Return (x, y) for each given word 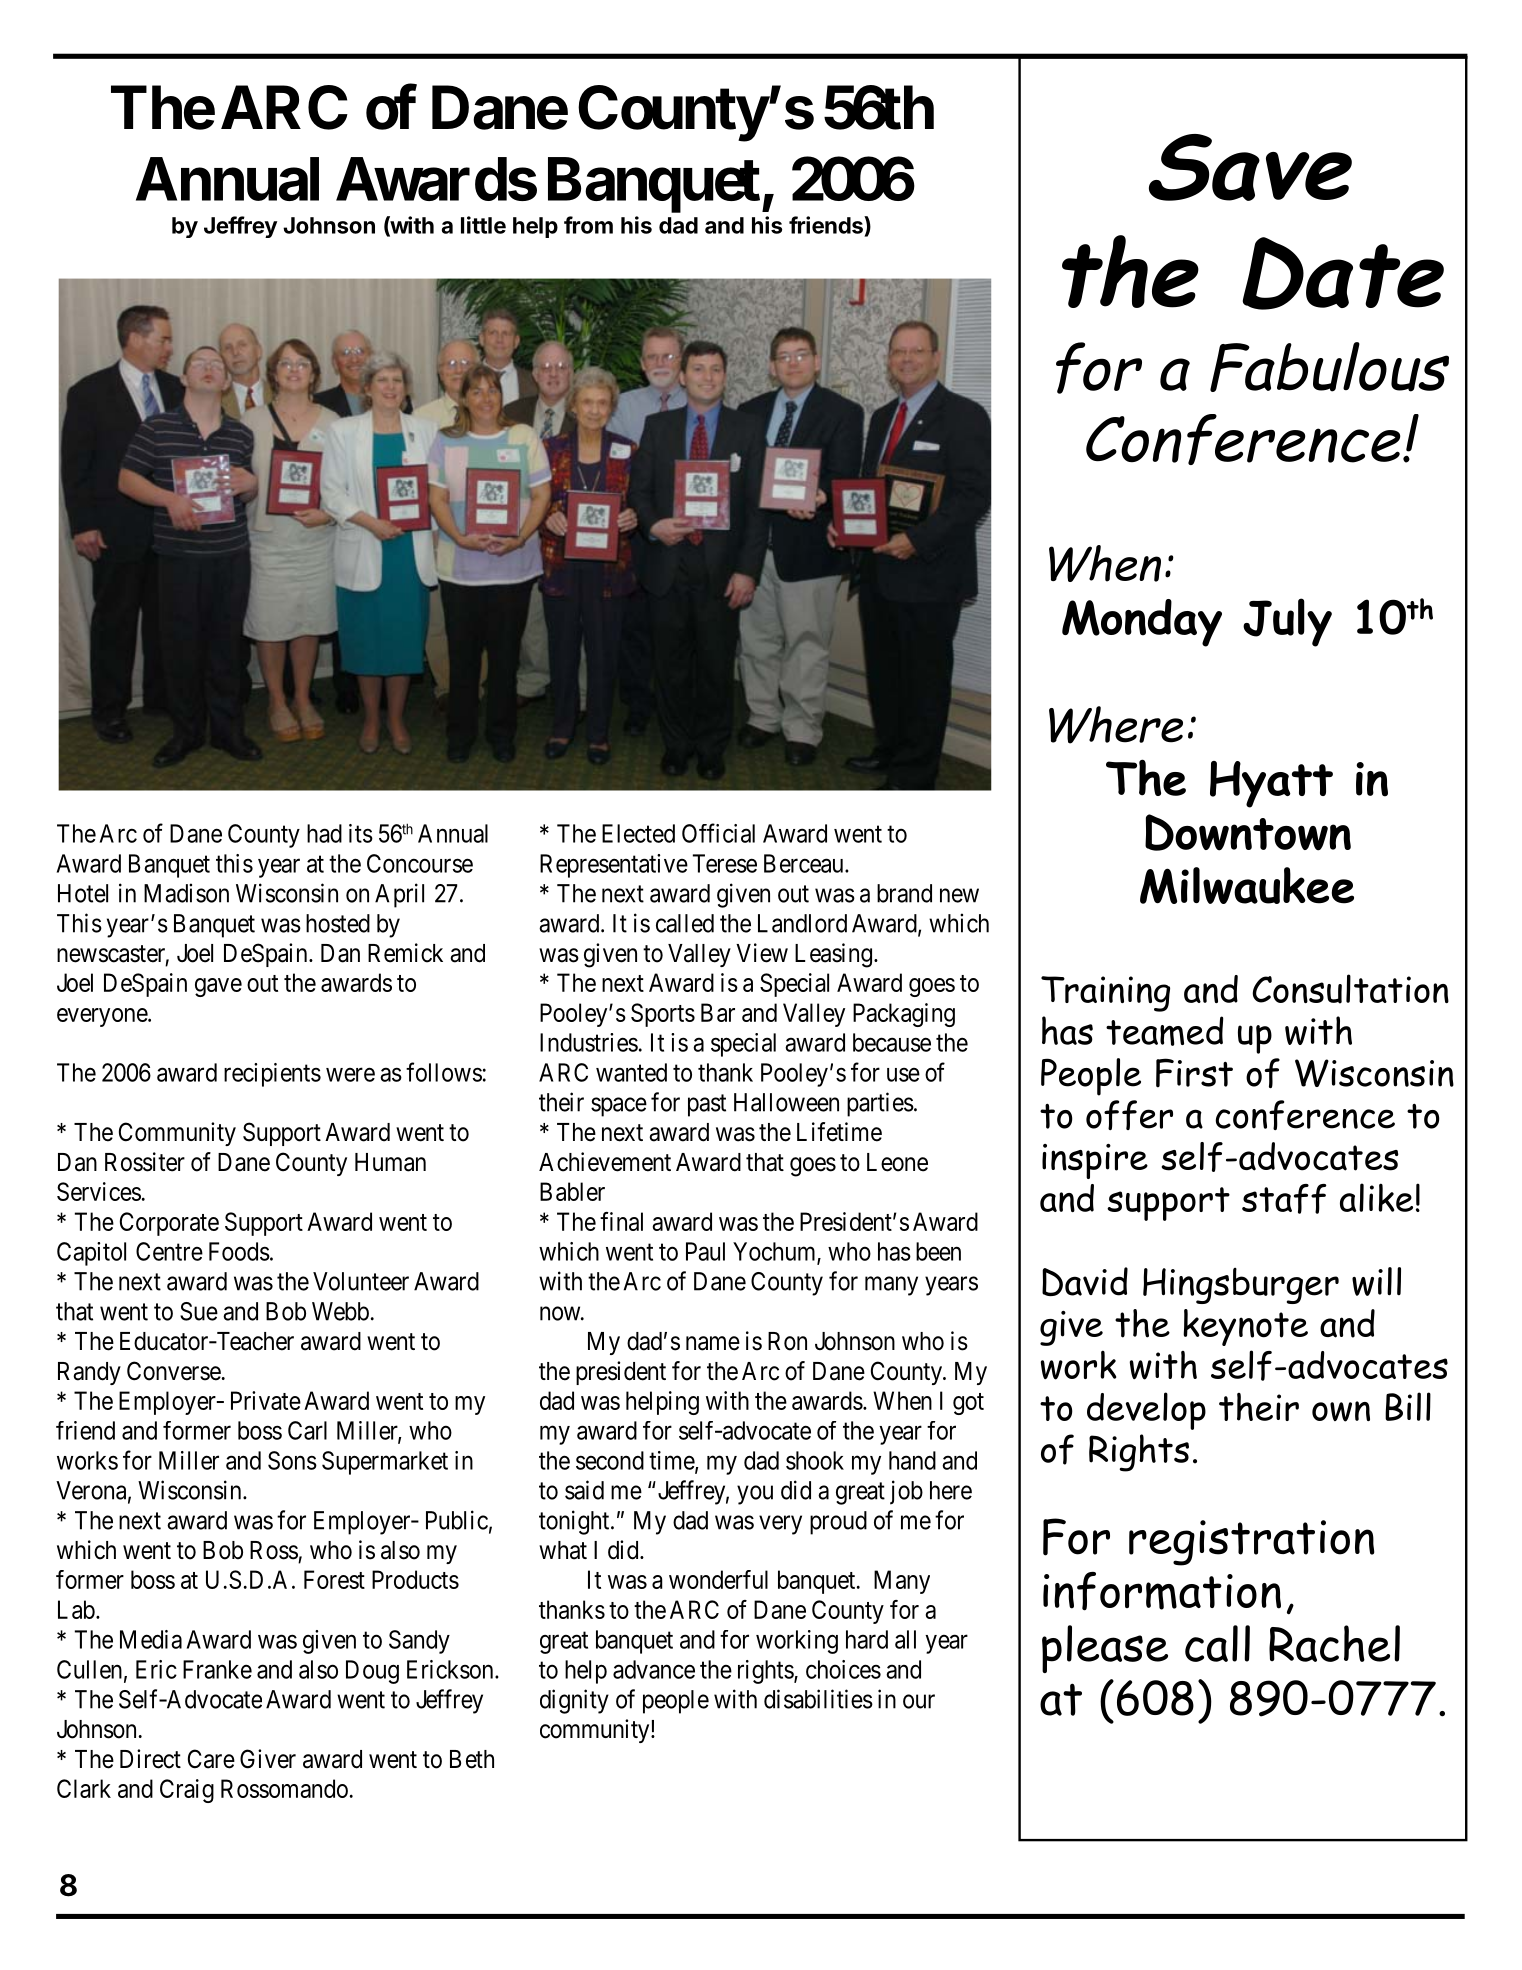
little (483, 225)
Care (211, 1759)
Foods (239, 1251)
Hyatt (1271, 784)
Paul (705, 1251)
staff (1284, 1199)
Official (718, 833)
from (588, 225)
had (324, 833)
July (1287, 622)
